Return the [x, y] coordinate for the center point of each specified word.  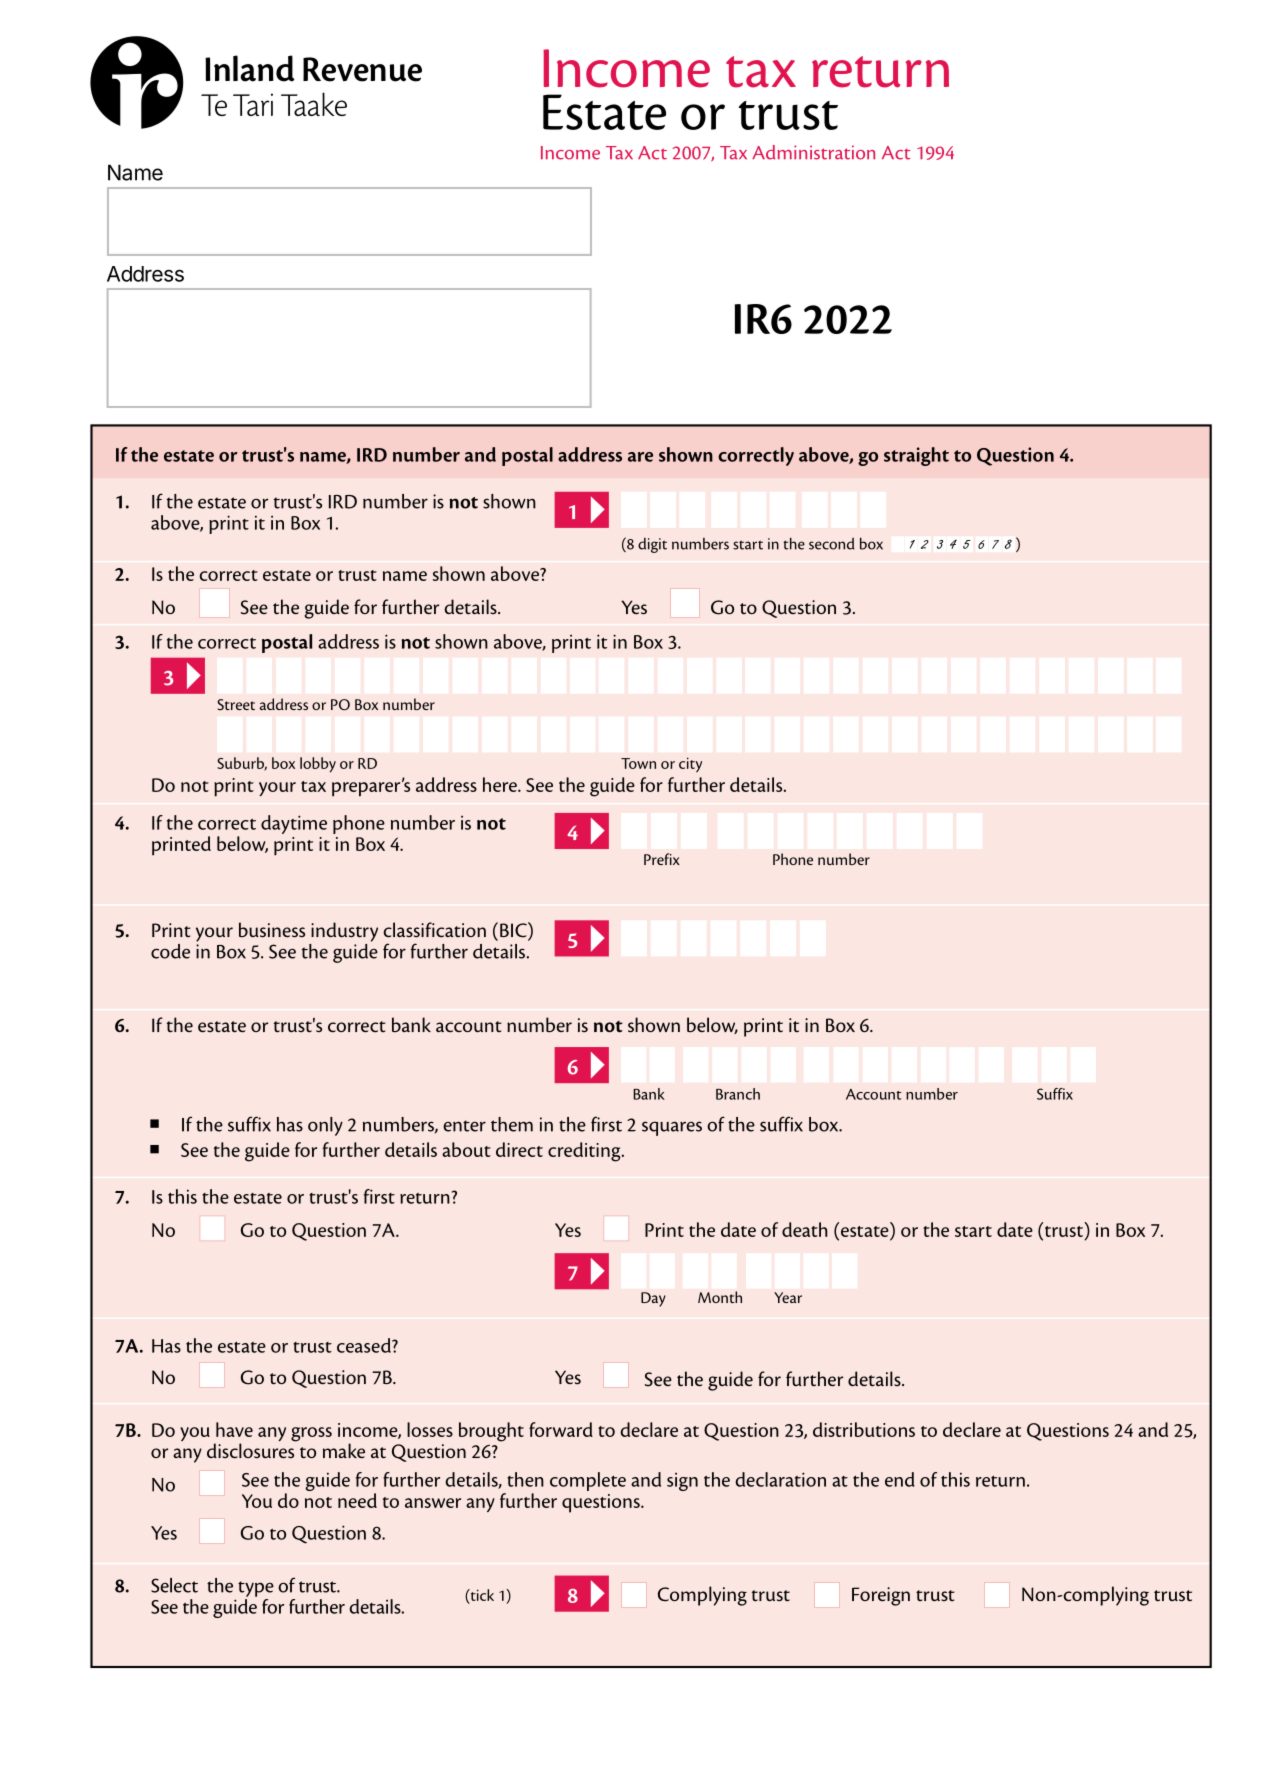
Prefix [662, 859]
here [501, 784]
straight [916, 456]
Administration [813, 152]
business [272, 930]
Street [236, 704]
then [525, 1479]
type [256, 1589]
